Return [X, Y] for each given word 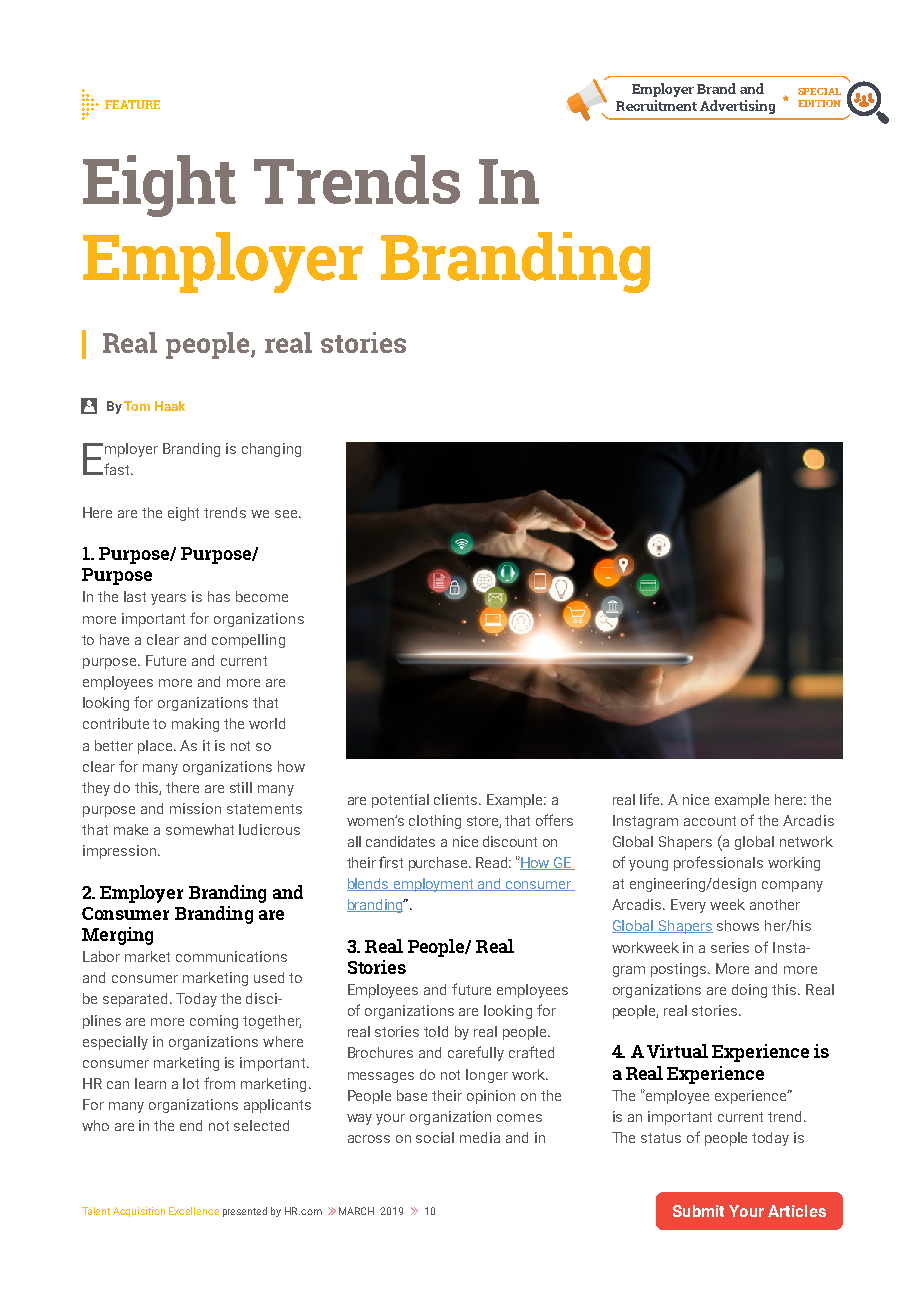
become [262, 596]
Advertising [737, 107]
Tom [137, 406]
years [168, 599]
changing [271, 450]
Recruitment [656, 105]
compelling [248, 641]
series [730, 947]
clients [457, 799]
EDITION [819, 103]
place [157, 747]
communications [231, 956]
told [436, 1031]
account [710, 821]
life [651, 799]
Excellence [194, 1211]
